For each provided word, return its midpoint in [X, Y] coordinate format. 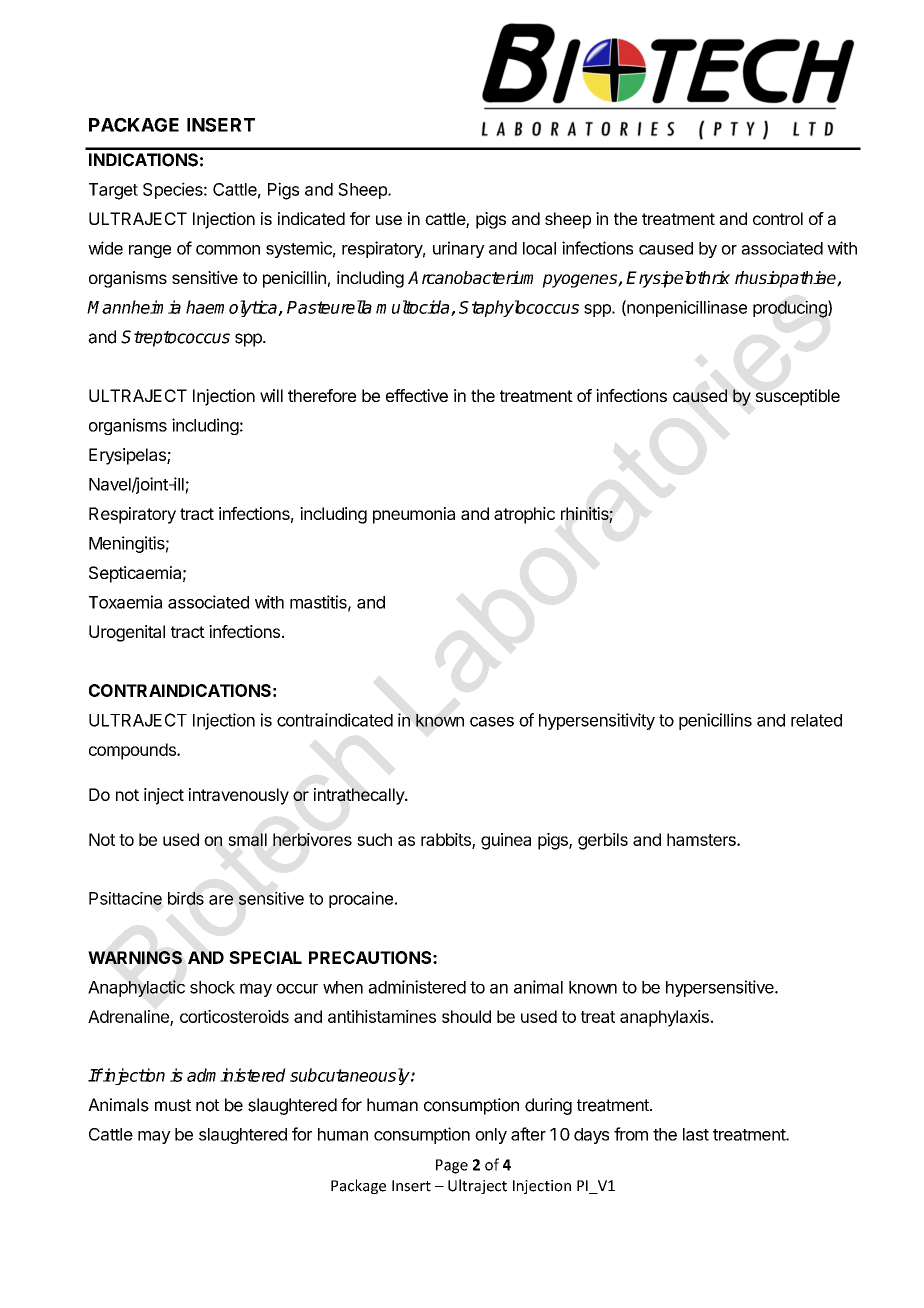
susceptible [797, 397]
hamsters [702, 839]
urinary [459, 249]
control [778, 218]
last [696, 1134]
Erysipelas [128, 456]
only [491, 1136]
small [247, 839]
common [228, 250]
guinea [506, 841]
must [173, 1105]
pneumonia [414, 515]
